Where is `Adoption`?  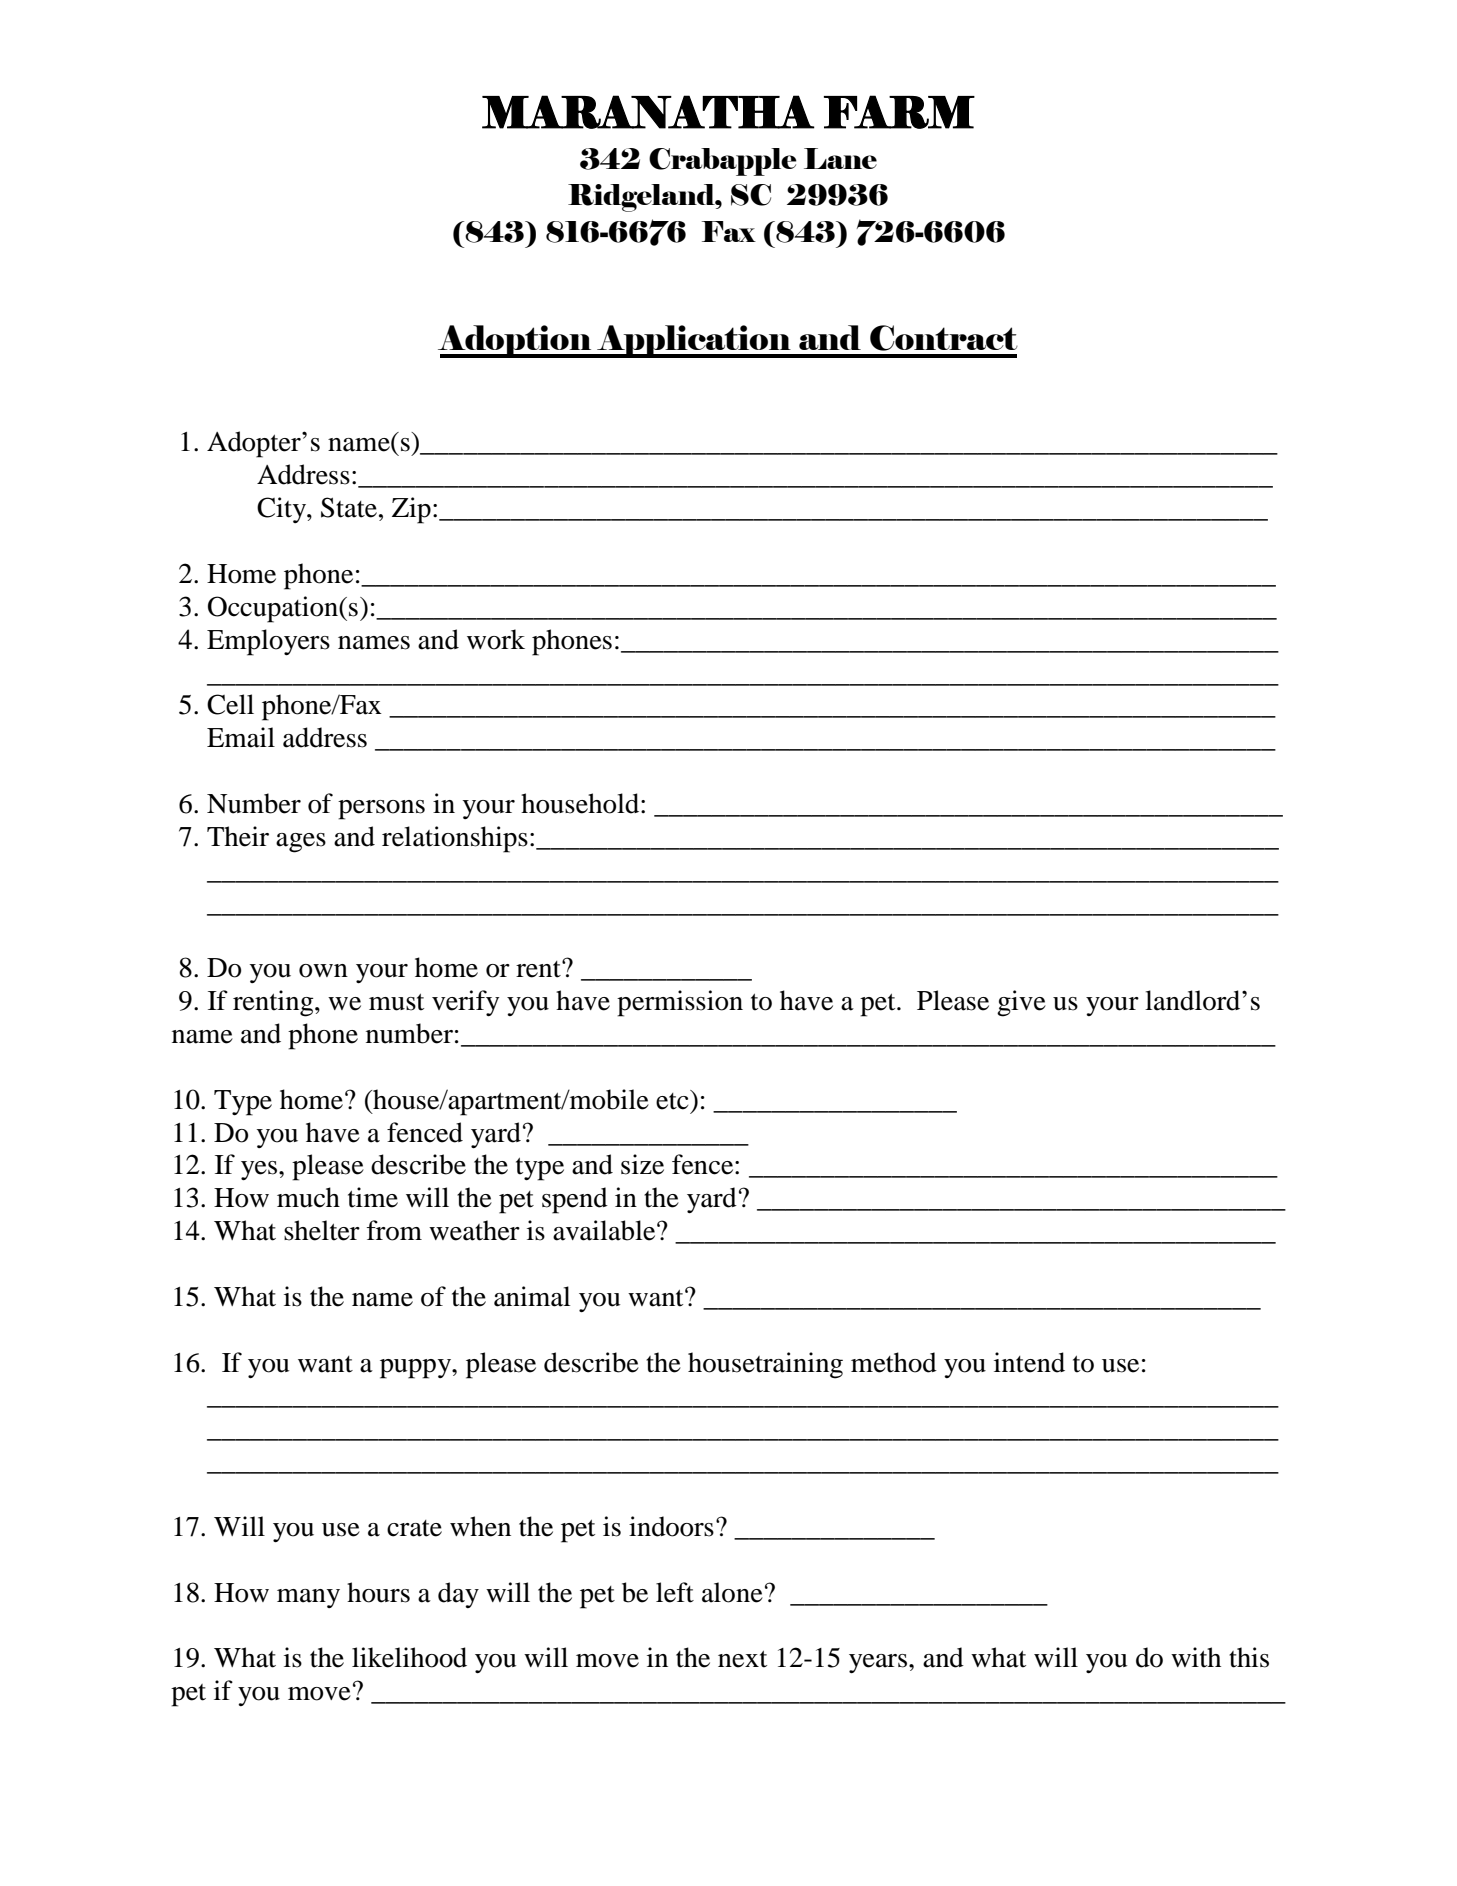
Adoption is located at coordinates (516, 341).
